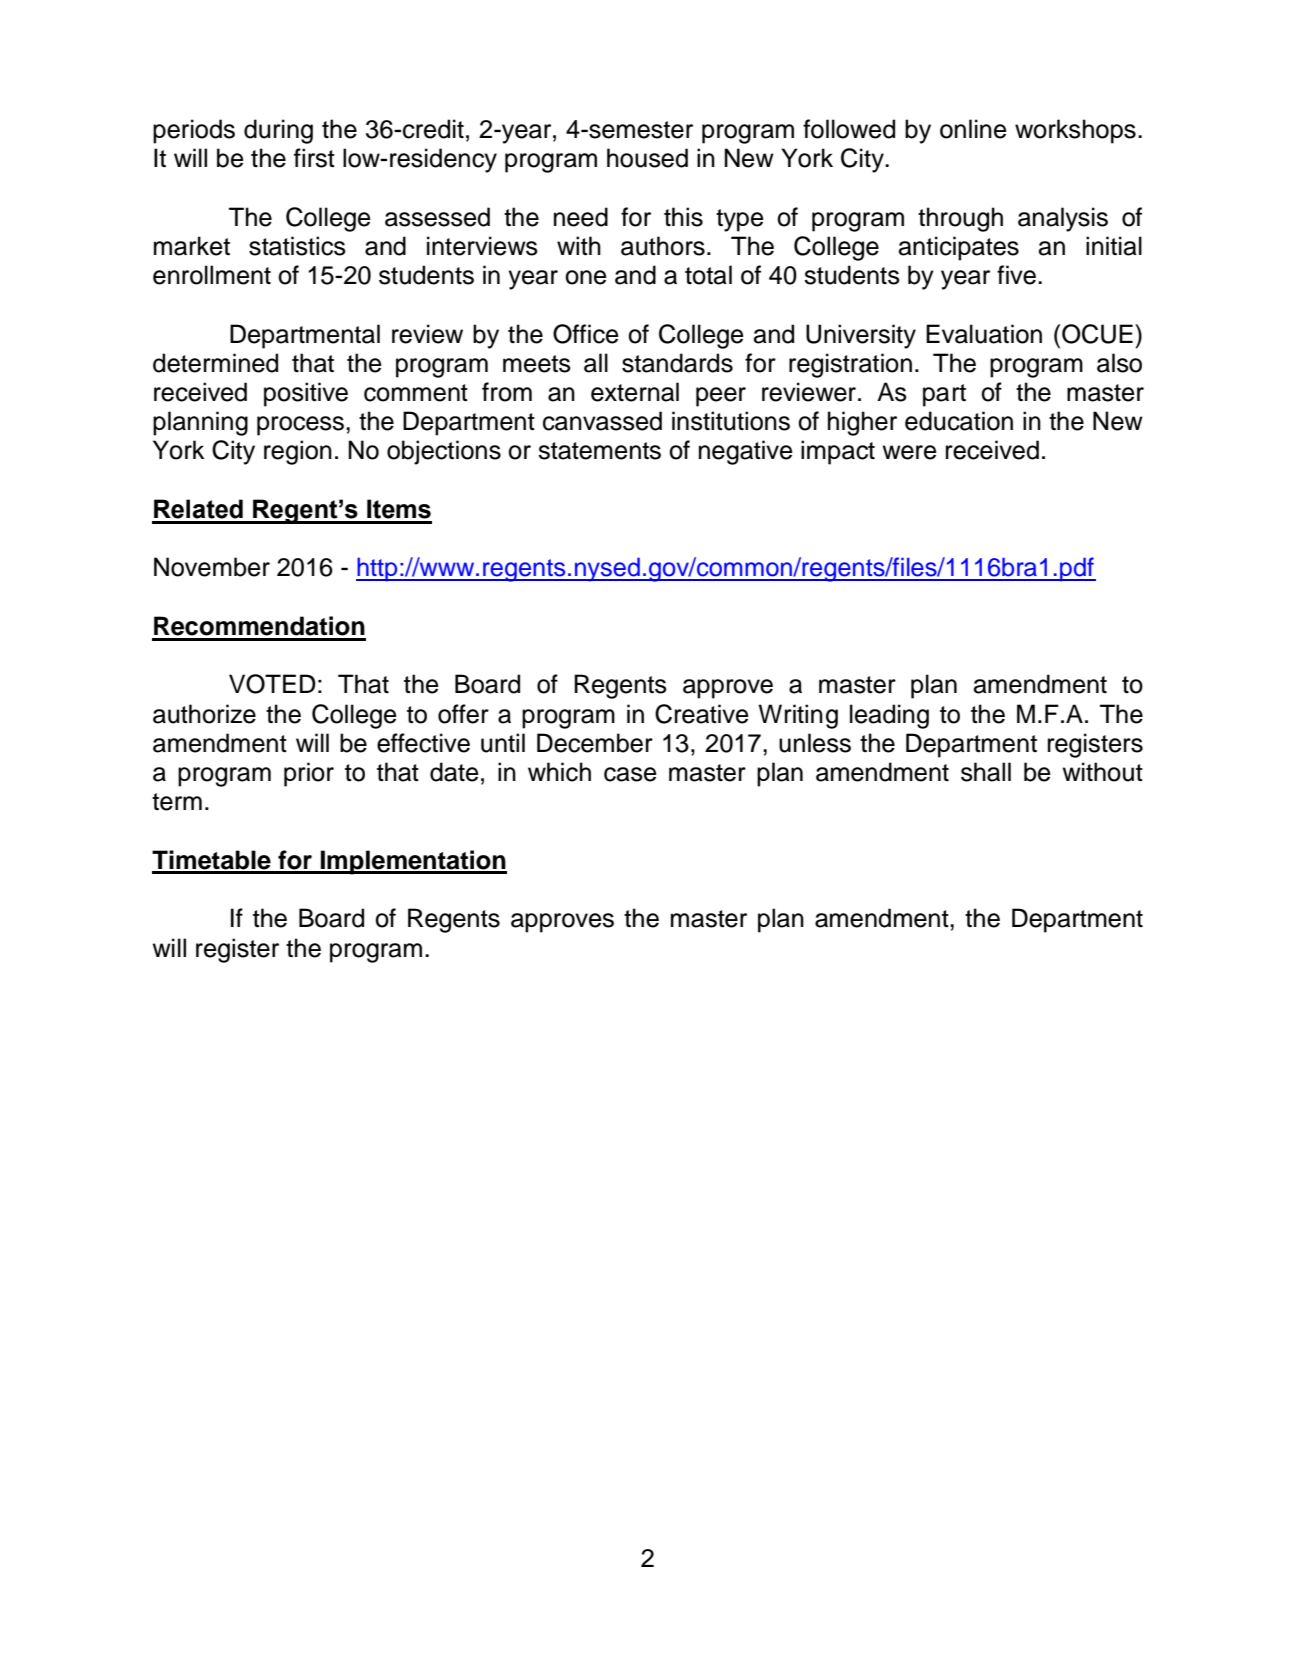  What do you see at coordinates (314, 158) in the image?
I see `first` at bounding box center [314, 158].
